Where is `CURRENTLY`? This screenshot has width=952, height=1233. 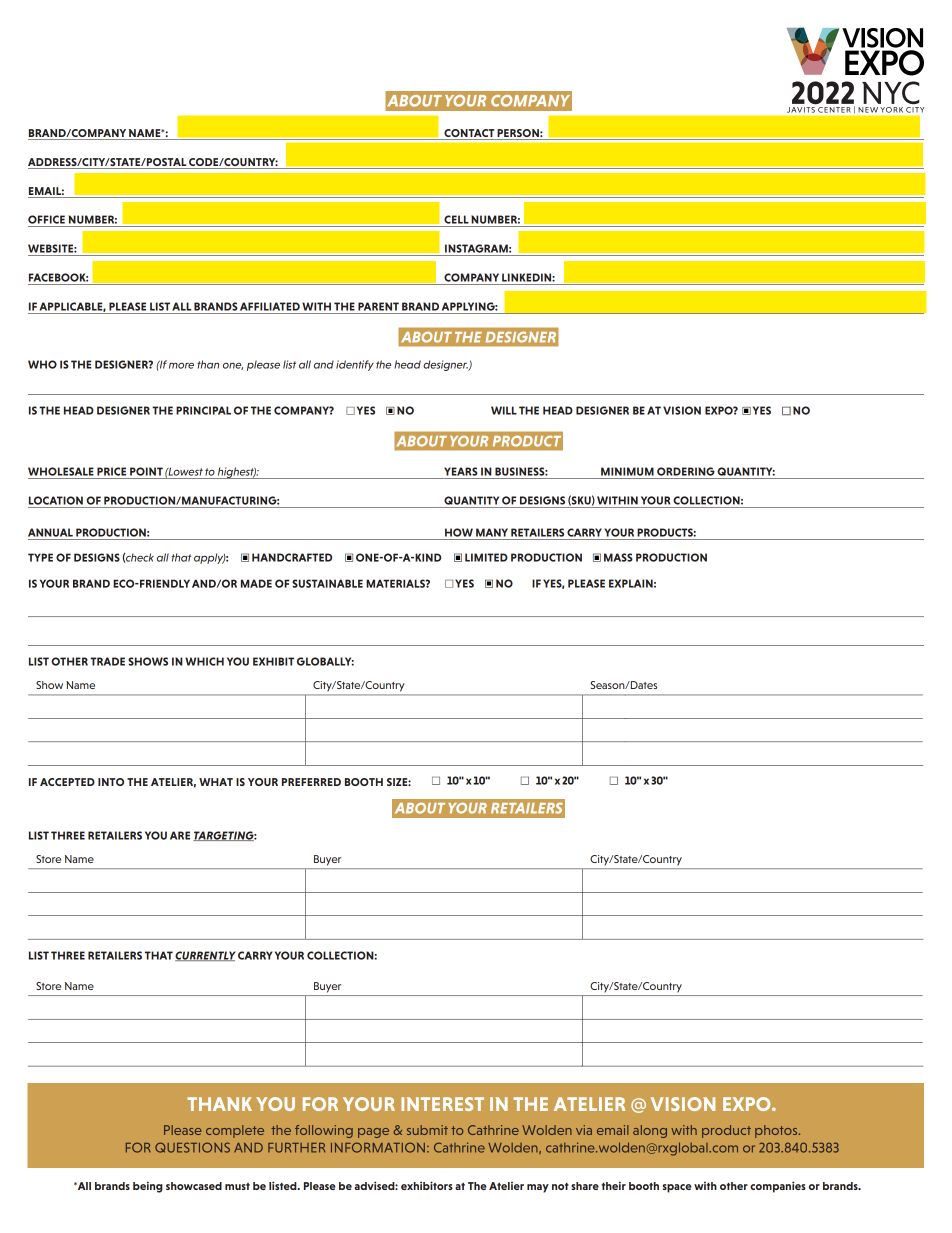
CURRENTLY is located at coordinates (205, 956).
